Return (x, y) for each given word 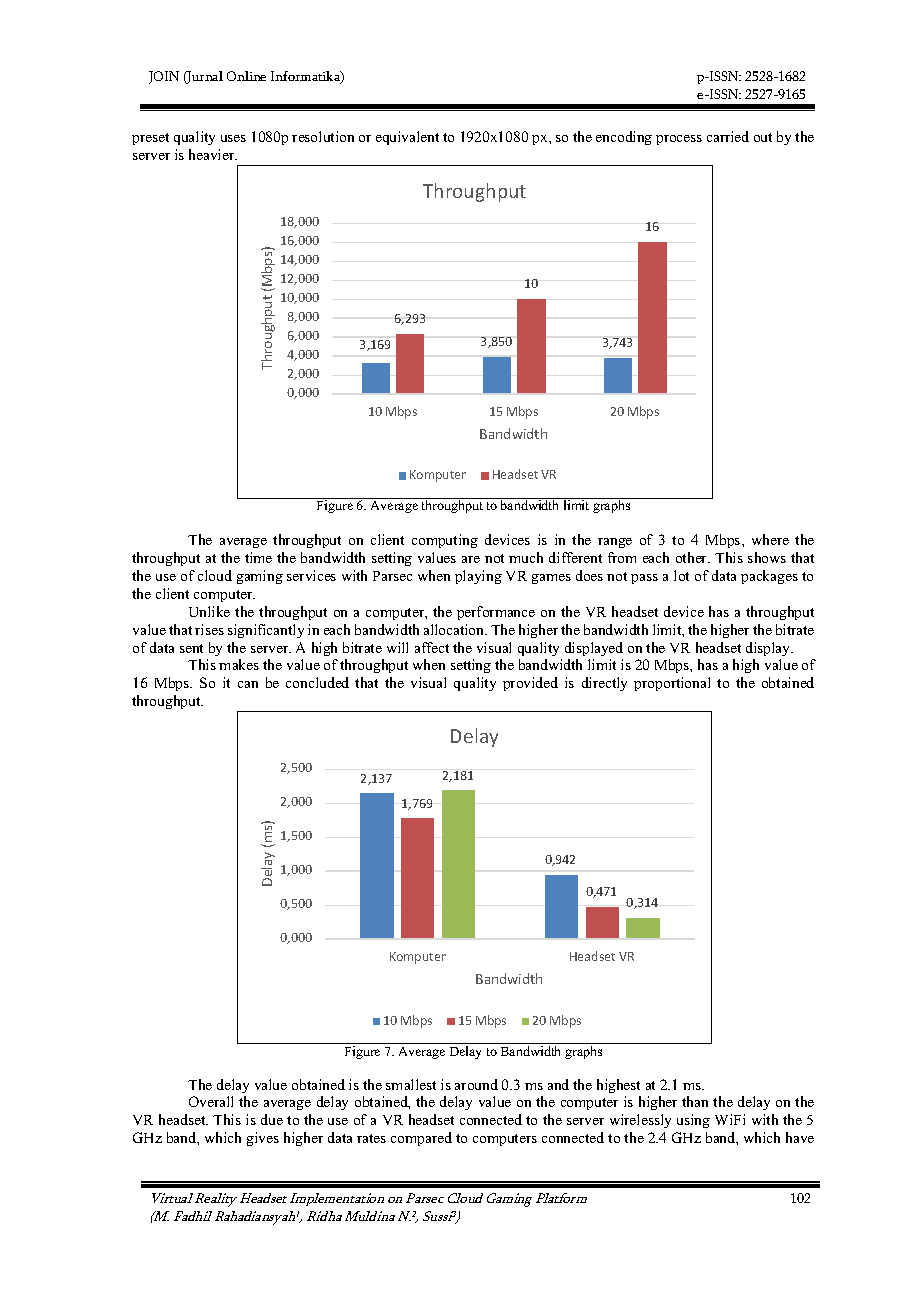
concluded (317, 682)
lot (681, 575)
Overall (211, 1101)
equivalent (407, 138)
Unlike (209, 611)
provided (530, 684)
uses (233, 138)
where (770, 539)
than (695, 1101)
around (476, 1084)
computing (445, 541)
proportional (672, 684)
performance (496, 613)
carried (728, 136)
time (258, 557)
